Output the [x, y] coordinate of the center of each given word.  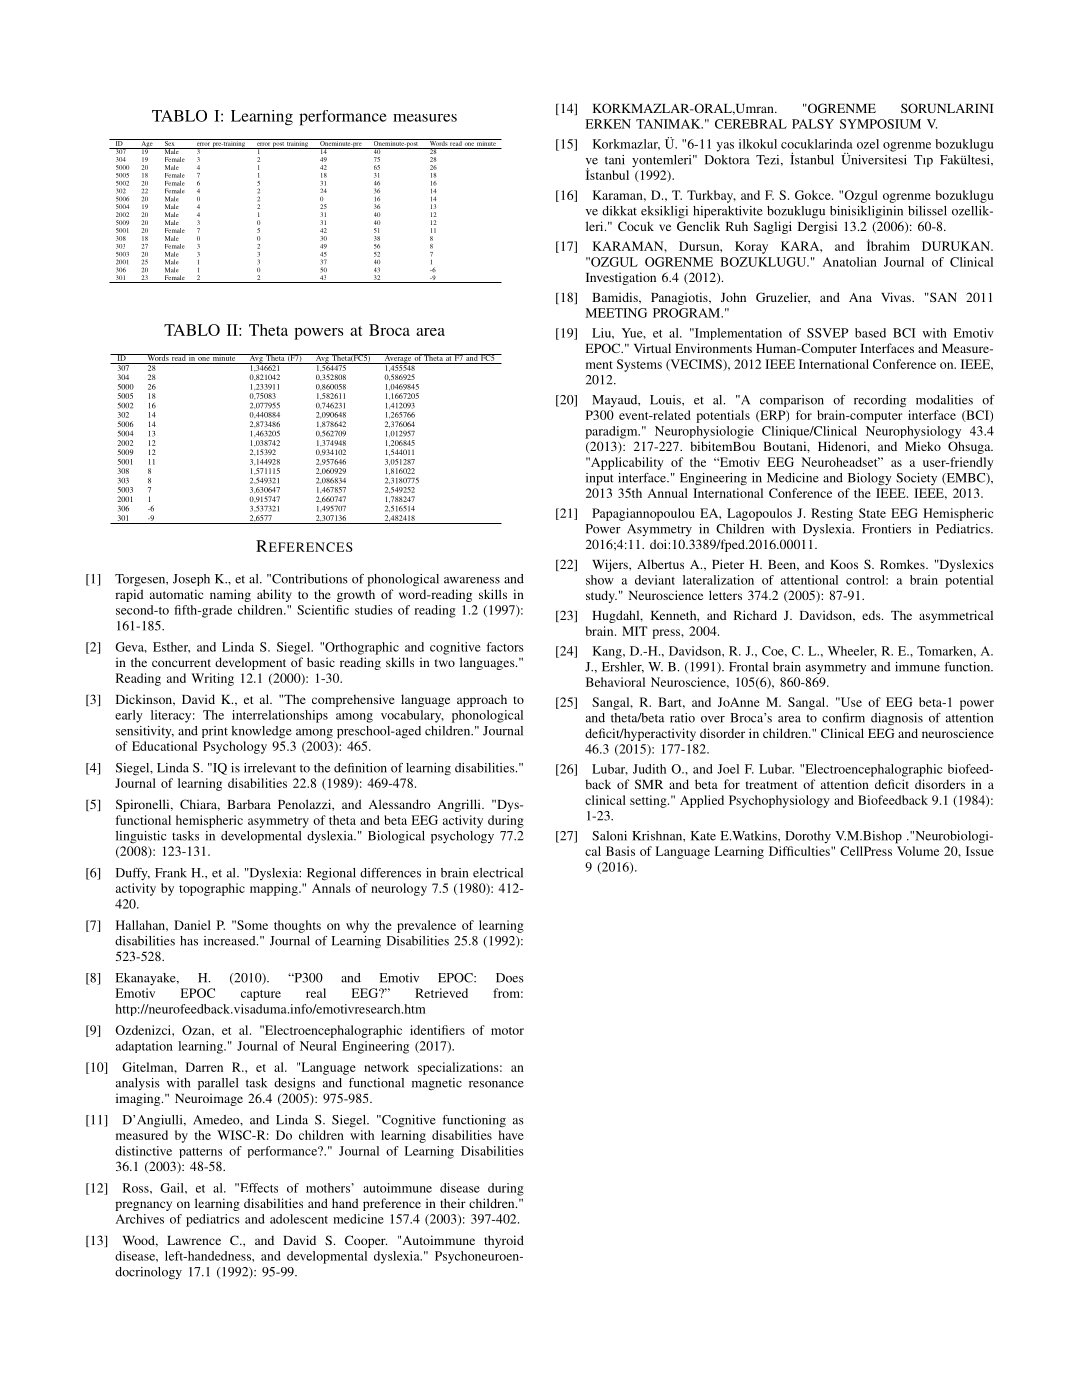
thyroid [504, 1241]
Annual [668, 493]
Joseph [191, 580]
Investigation [621, 278]
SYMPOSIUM [880, 124]
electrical [498, 873]
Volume [918, 851]
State [872, 513]
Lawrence [194, 1240]
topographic [212, 889]
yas [725, 147]
